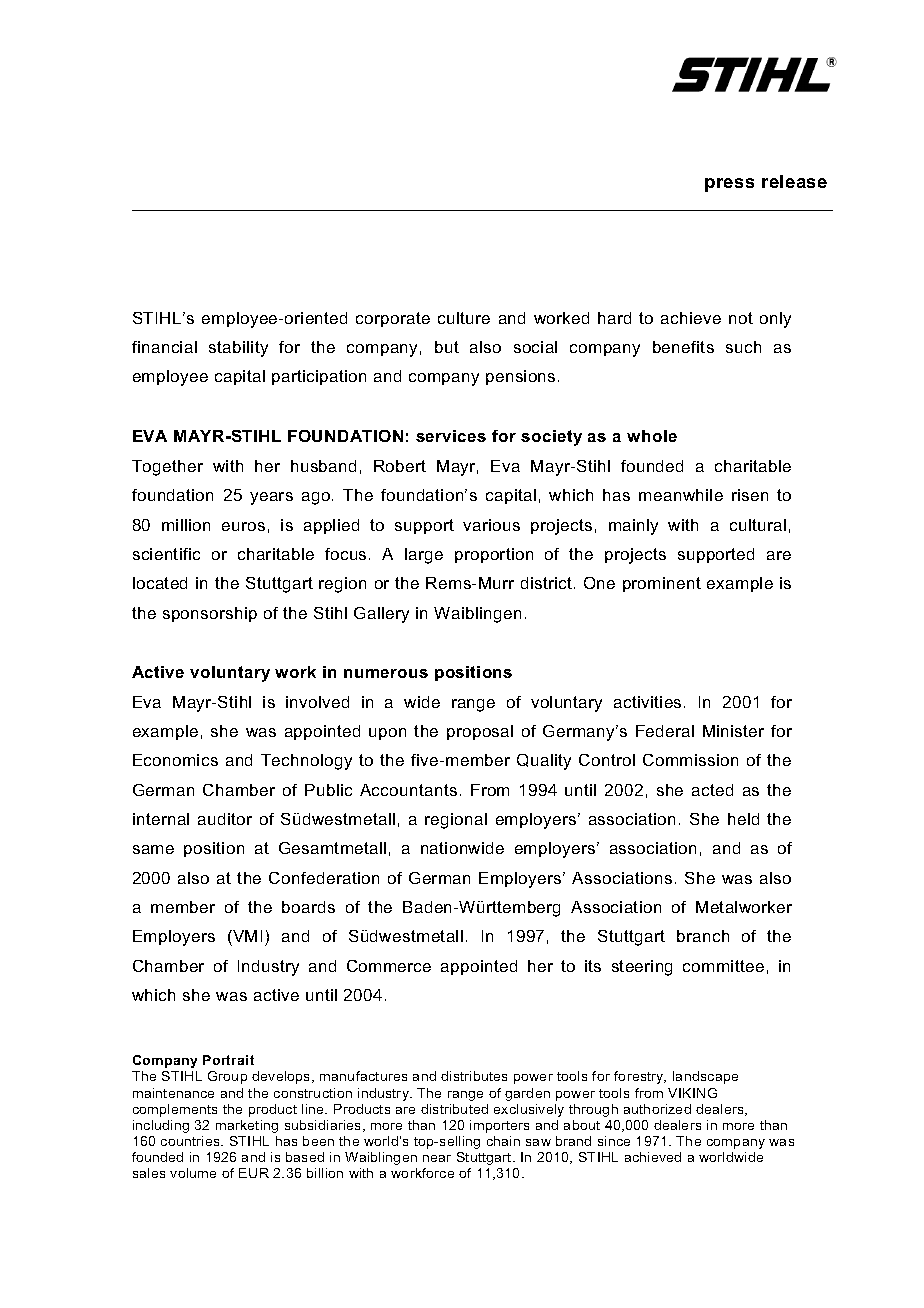 The image size is (924, 1308). Describe the element at coordinates (451, 436) in the page. I see `services` at that location.
